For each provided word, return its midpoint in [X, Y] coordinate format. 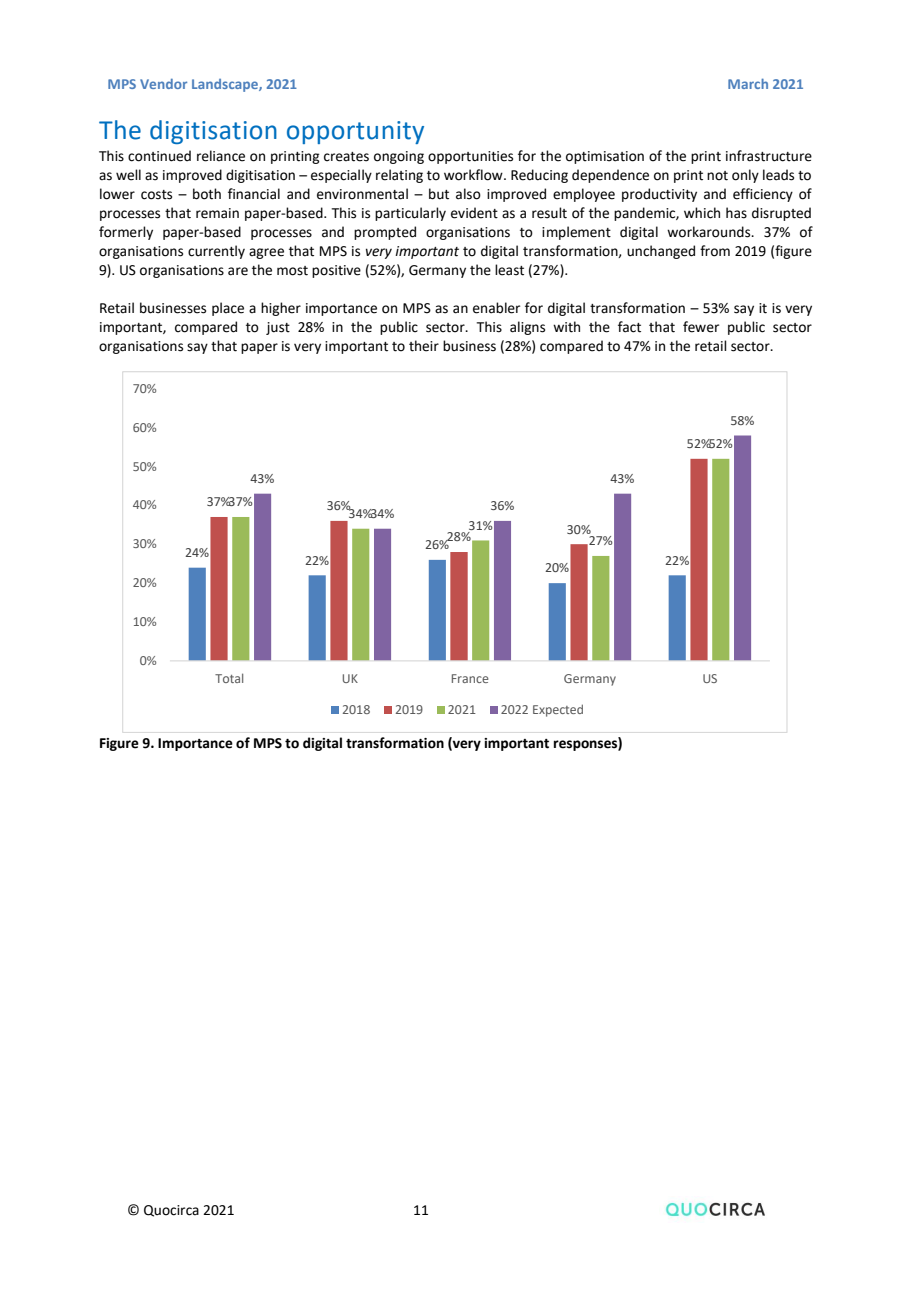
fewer [701, 327]
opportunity [355, 132]
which [702, 213]
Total [229, 678]
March [748, 83]
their [424, 346]
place [228, 309]
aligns [527, 328]
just [278, 328]
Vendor [163, 84]
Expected [558, 710]
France [470, 678]
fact [629, 327]
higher [281, 309]
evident [474, 213]
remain [217, 213]
